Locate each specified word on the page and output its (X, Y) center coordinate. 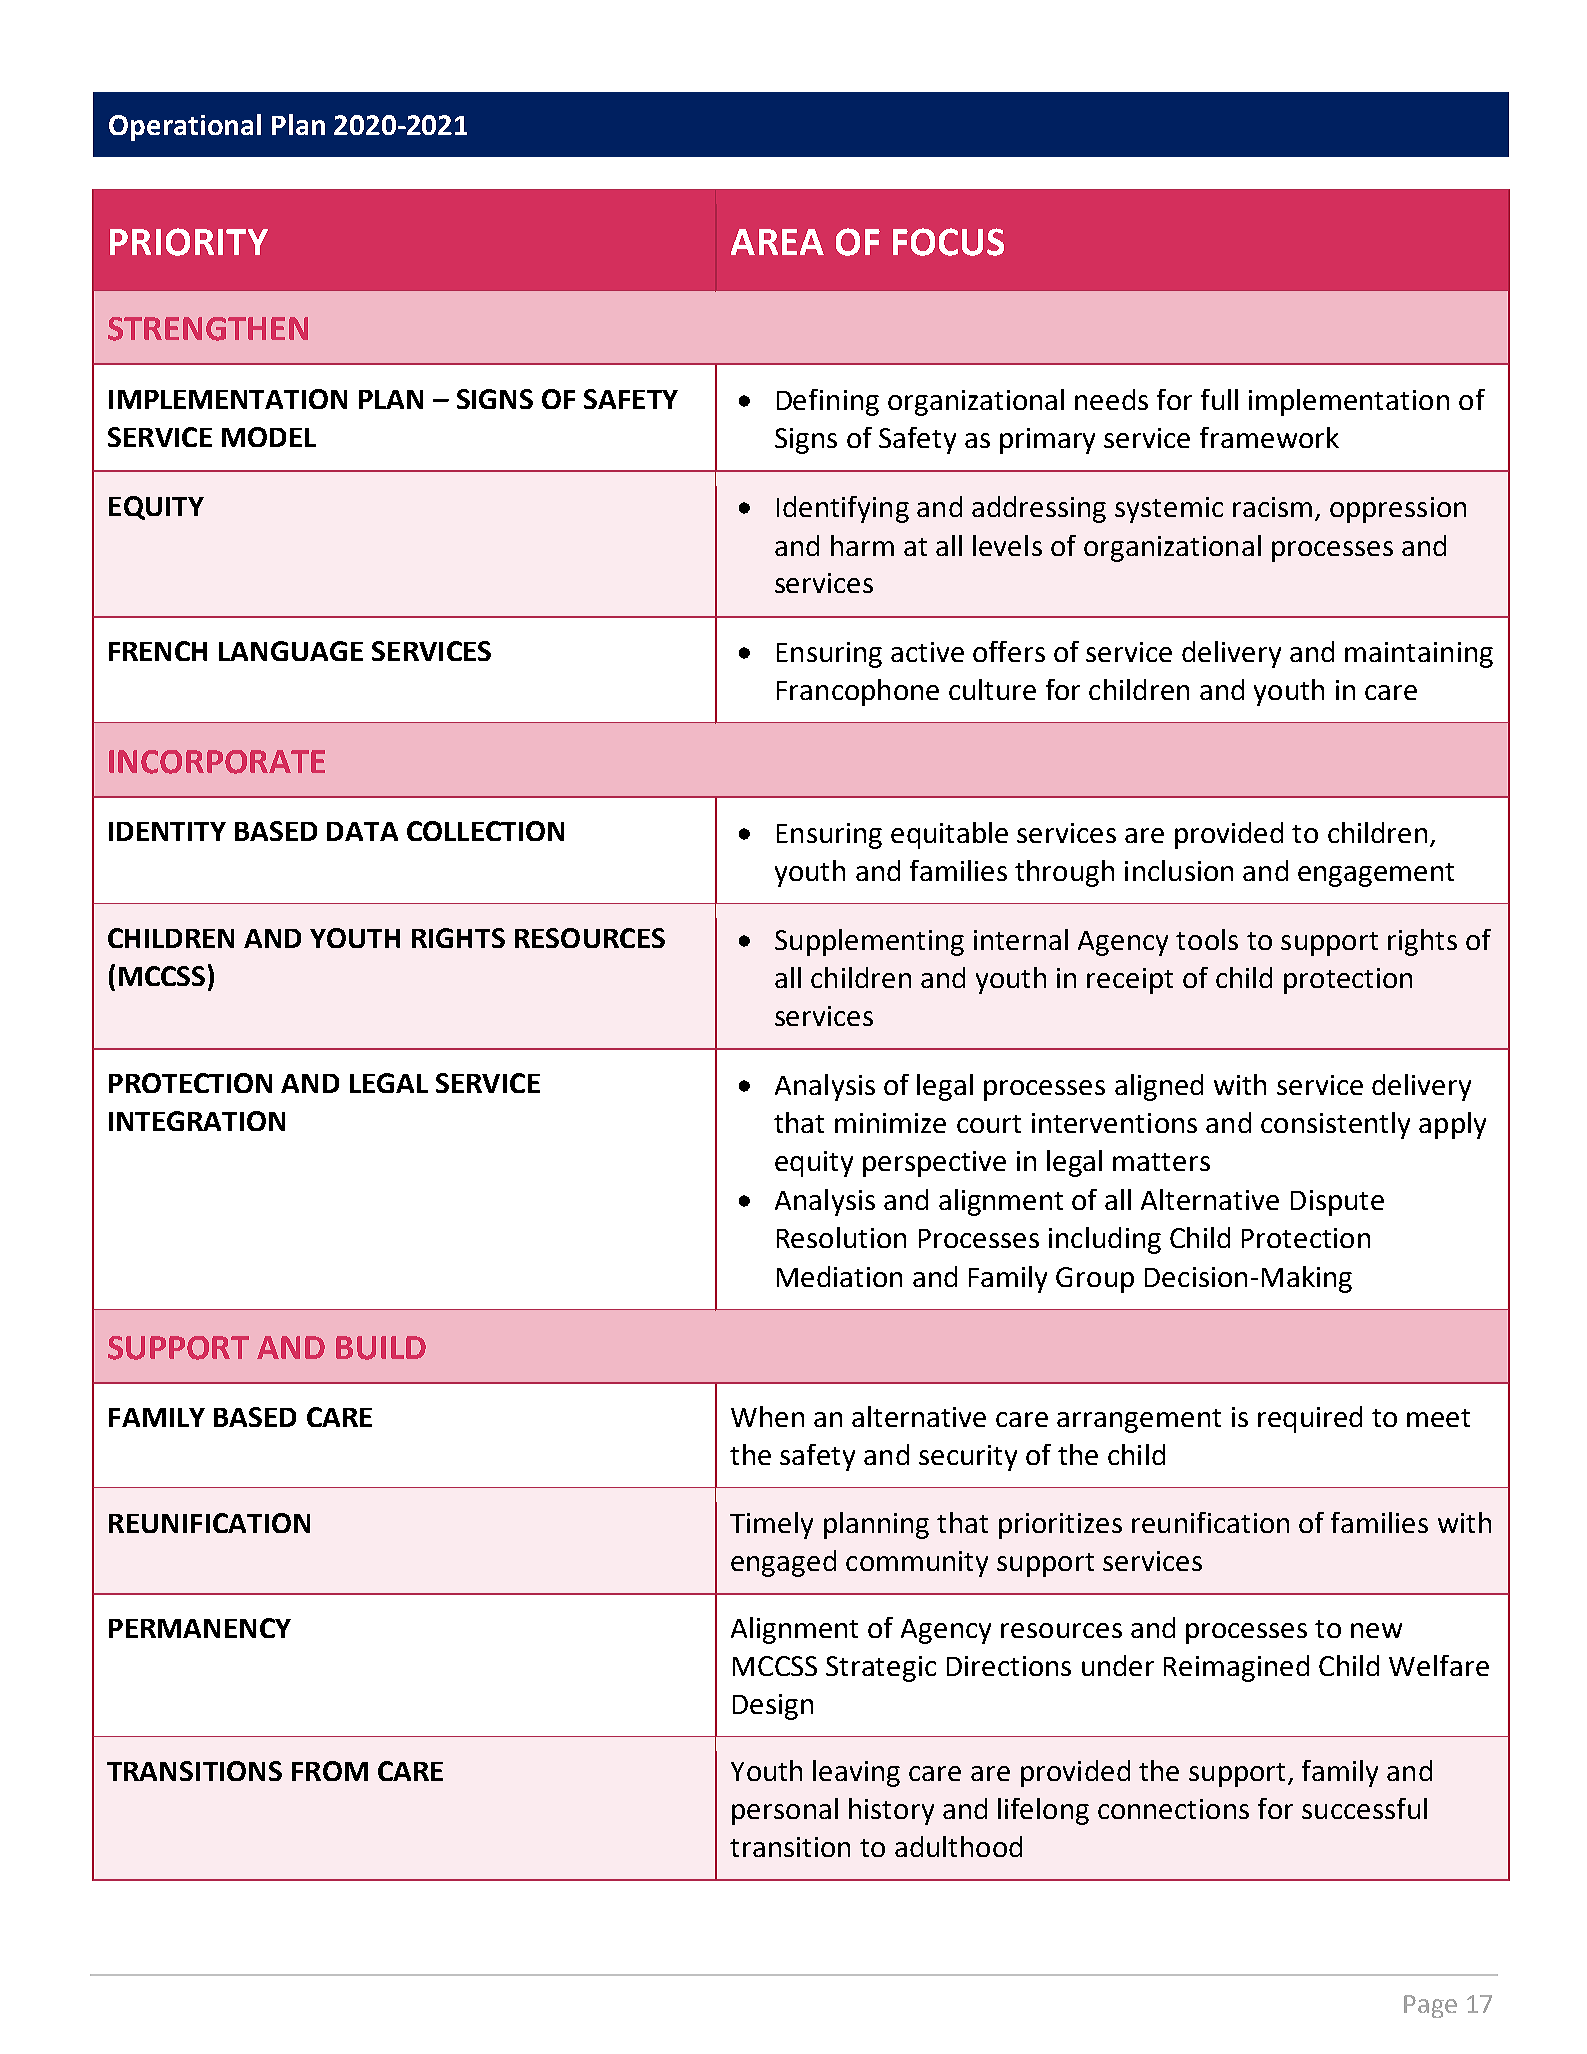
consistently (1335, 1125)
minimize (890, 1123)
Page (1430, 2006)
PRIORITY (189, 242)
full (1219, 399)
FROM (330, 1771)
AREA (777, 242)
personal (785, 1811)
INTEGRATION (197, 1121)
